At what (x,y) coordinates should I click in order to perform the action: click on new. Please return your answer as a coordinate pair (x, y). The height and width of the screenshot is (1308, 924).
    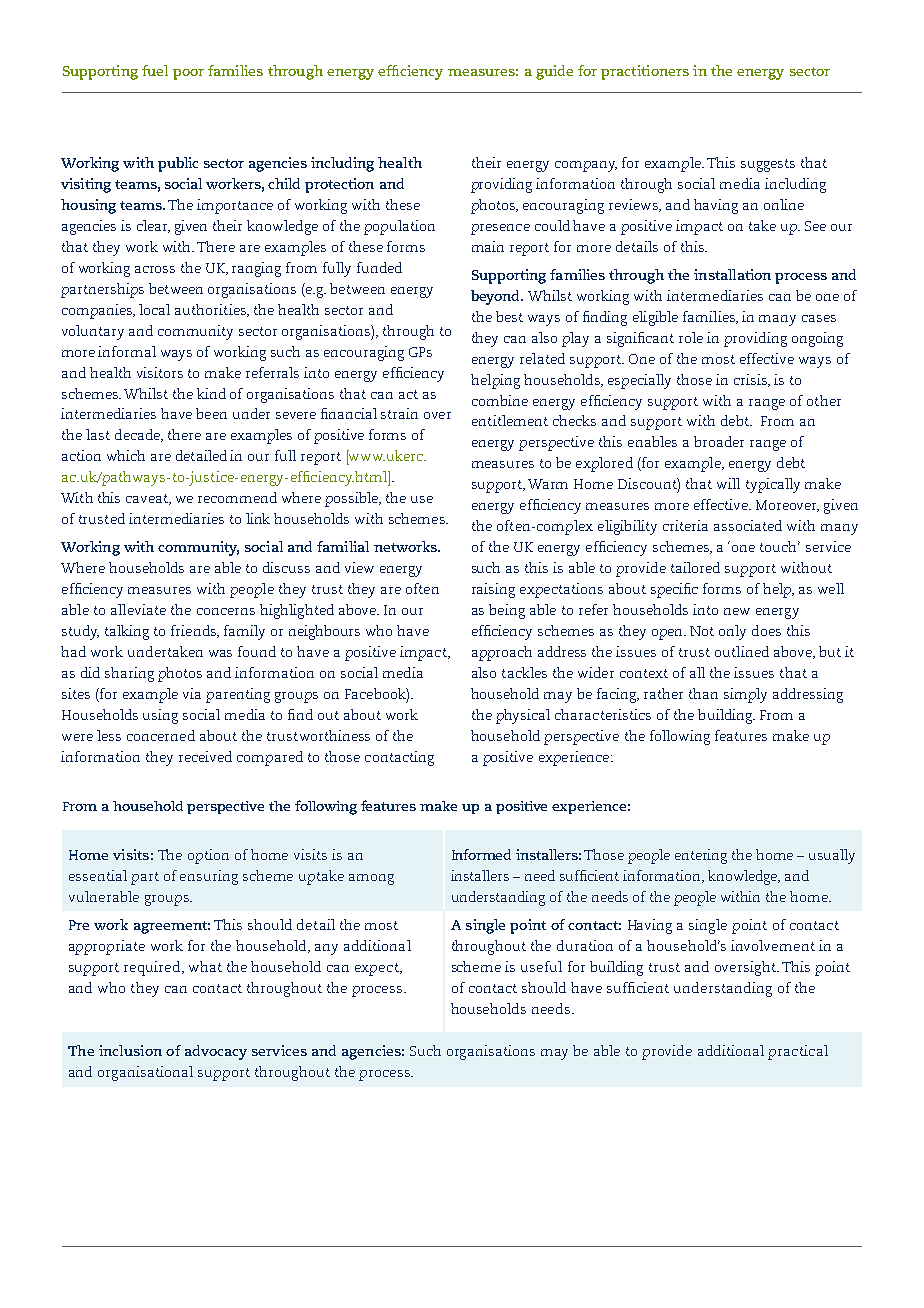
    Looking at the image, I should click on (737, 611).
